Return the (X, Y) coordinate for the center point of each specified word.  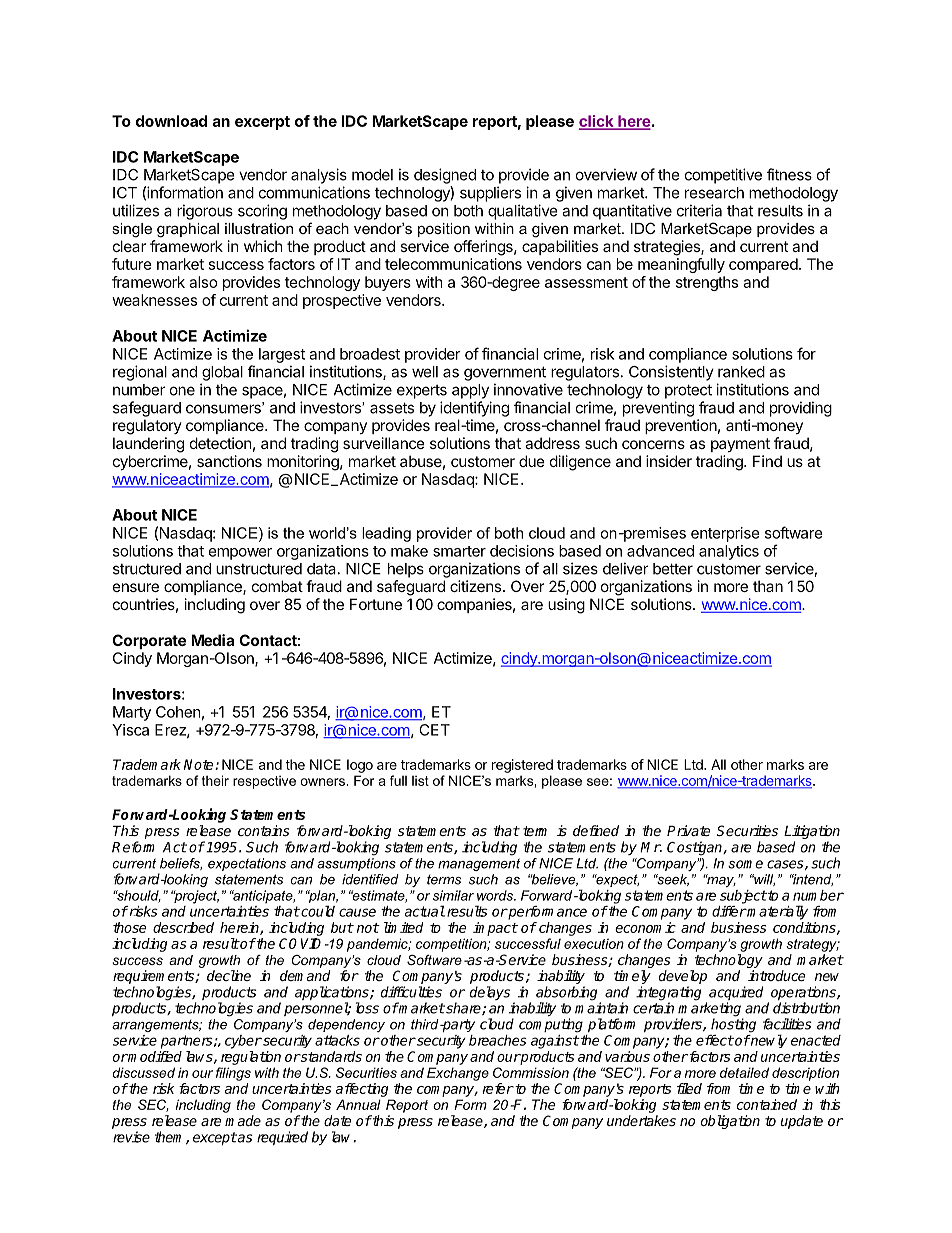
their (215, 780)
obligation (730, 1122)
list (420, 781)
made (243, 1120)
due (532, 461)
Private (688, 830)
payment (740, 445)
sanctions (229, 461)
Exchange (458, 1074)
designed (445, 176)
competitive (723, 176)
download (171, 121)
